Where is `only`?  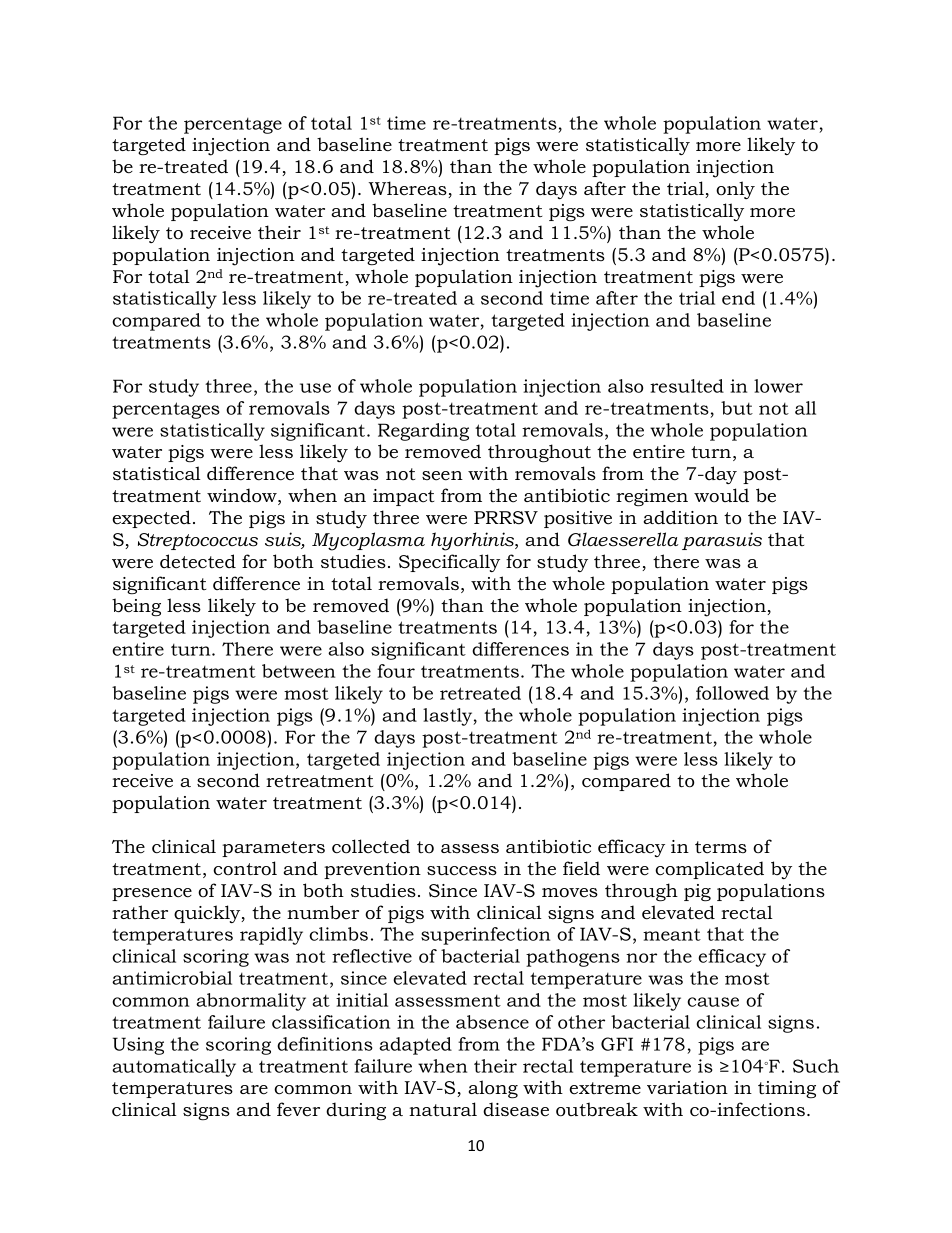 only is located at coordinates (735, 190).
